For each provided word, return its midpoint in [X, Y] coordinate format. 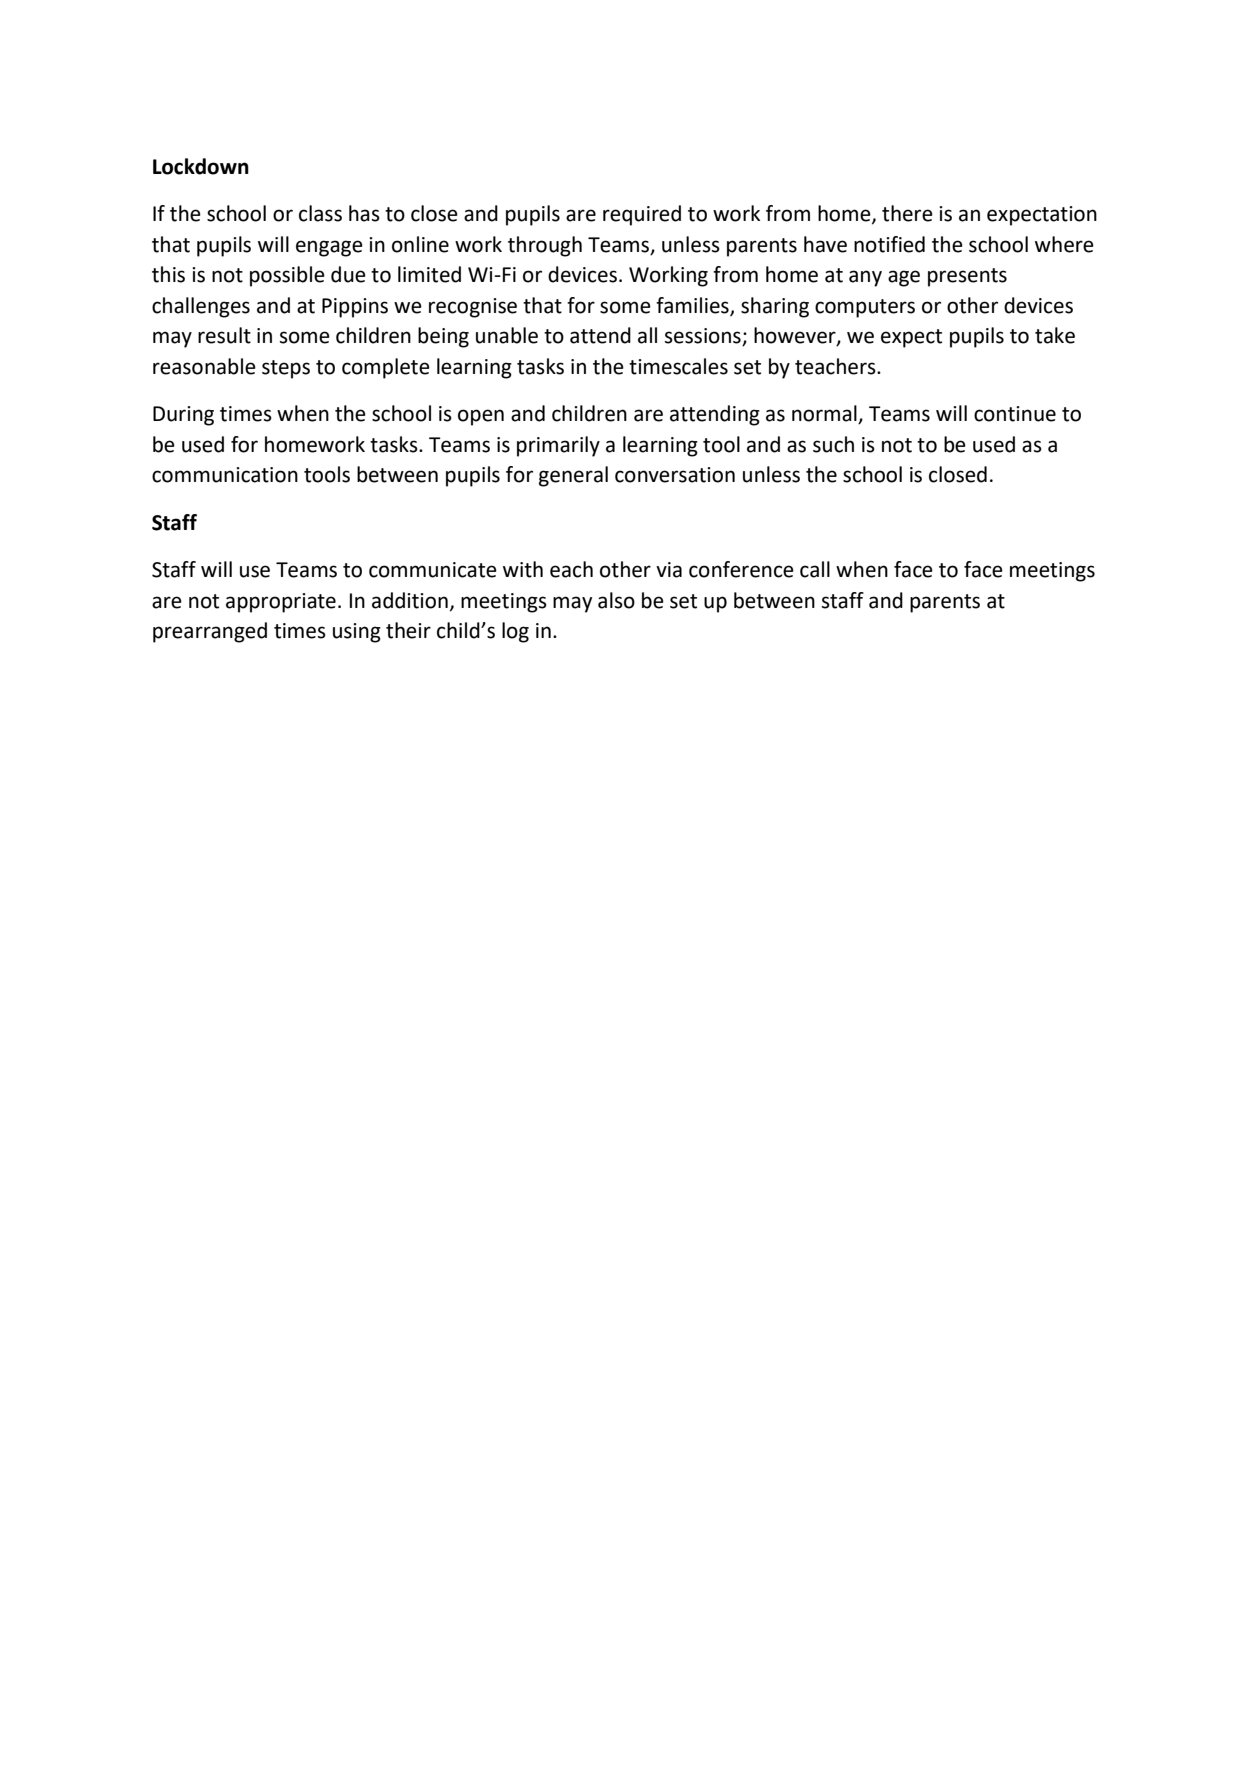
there [907, 213]
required [642, 215]
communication [225, 475]
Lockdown [201, 166]
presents [967, 277]
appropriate [281, 603]
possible [287, 276]
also [616, 600]
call [815, 569]
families [693, 306]
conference [741, 569]
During [183, 416]
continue [1015, 414]
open [481, 417]
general [573, 476]
